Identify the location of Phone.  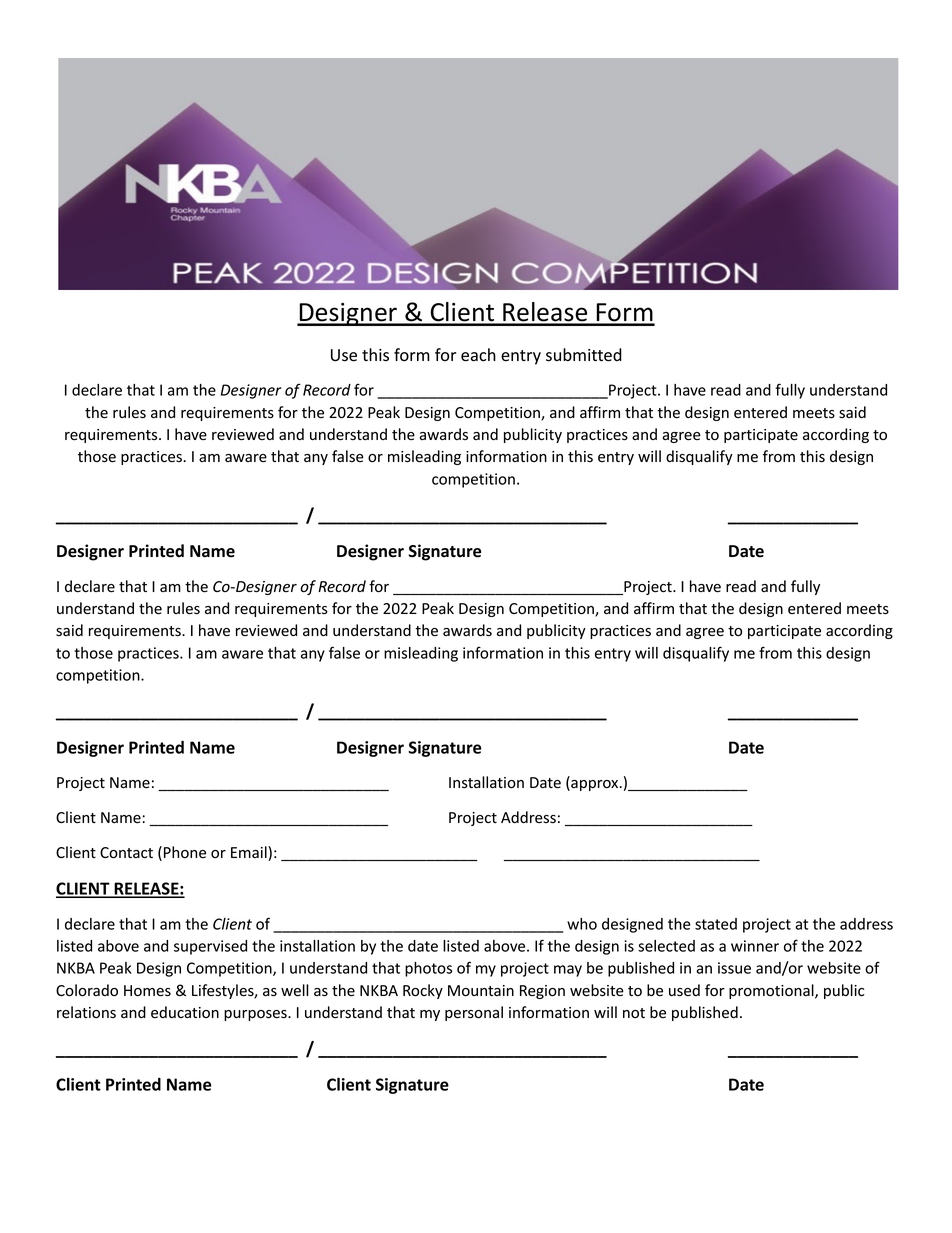
(185, 852).
